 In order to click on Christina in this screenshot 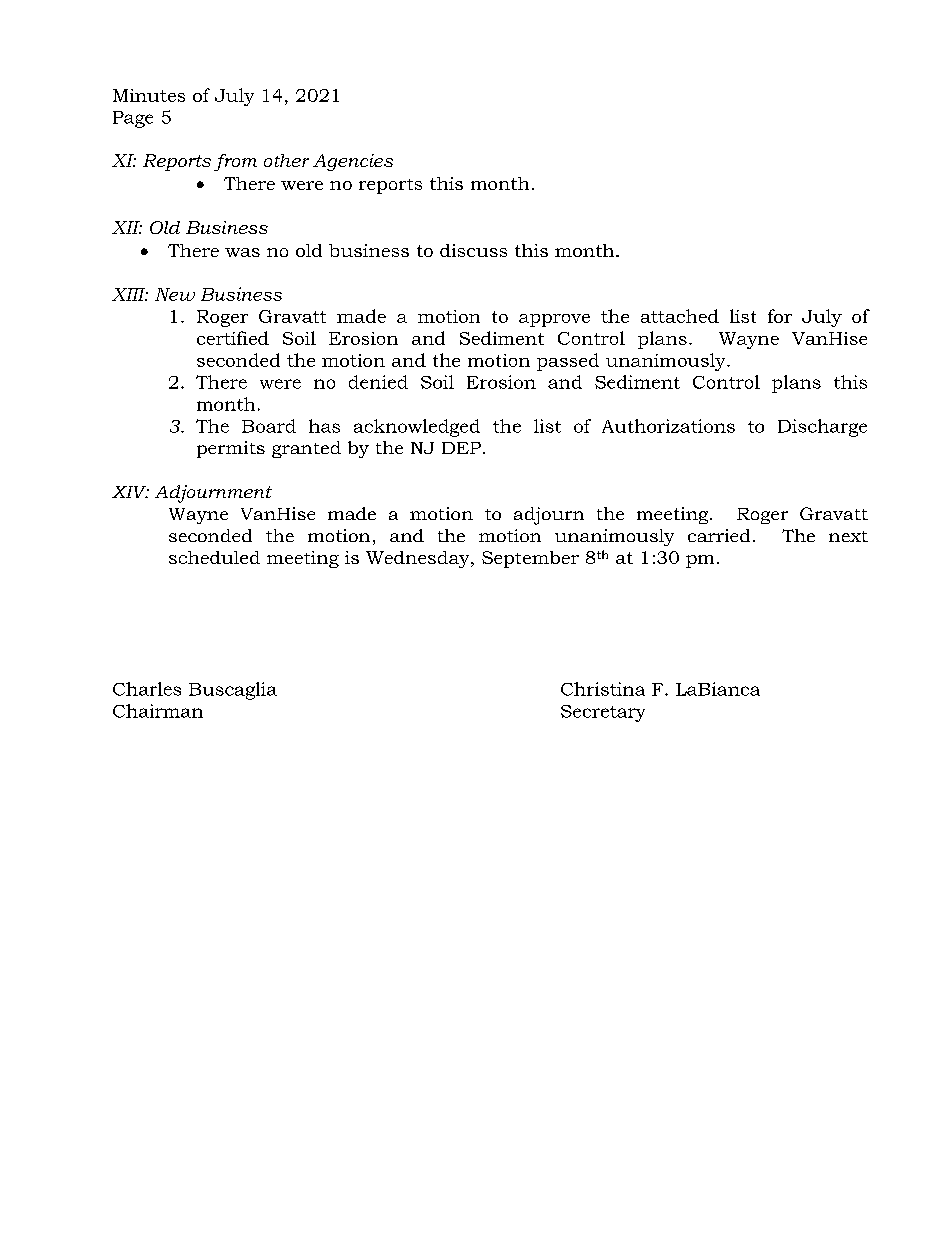, I will do `click(603, 689)`.
